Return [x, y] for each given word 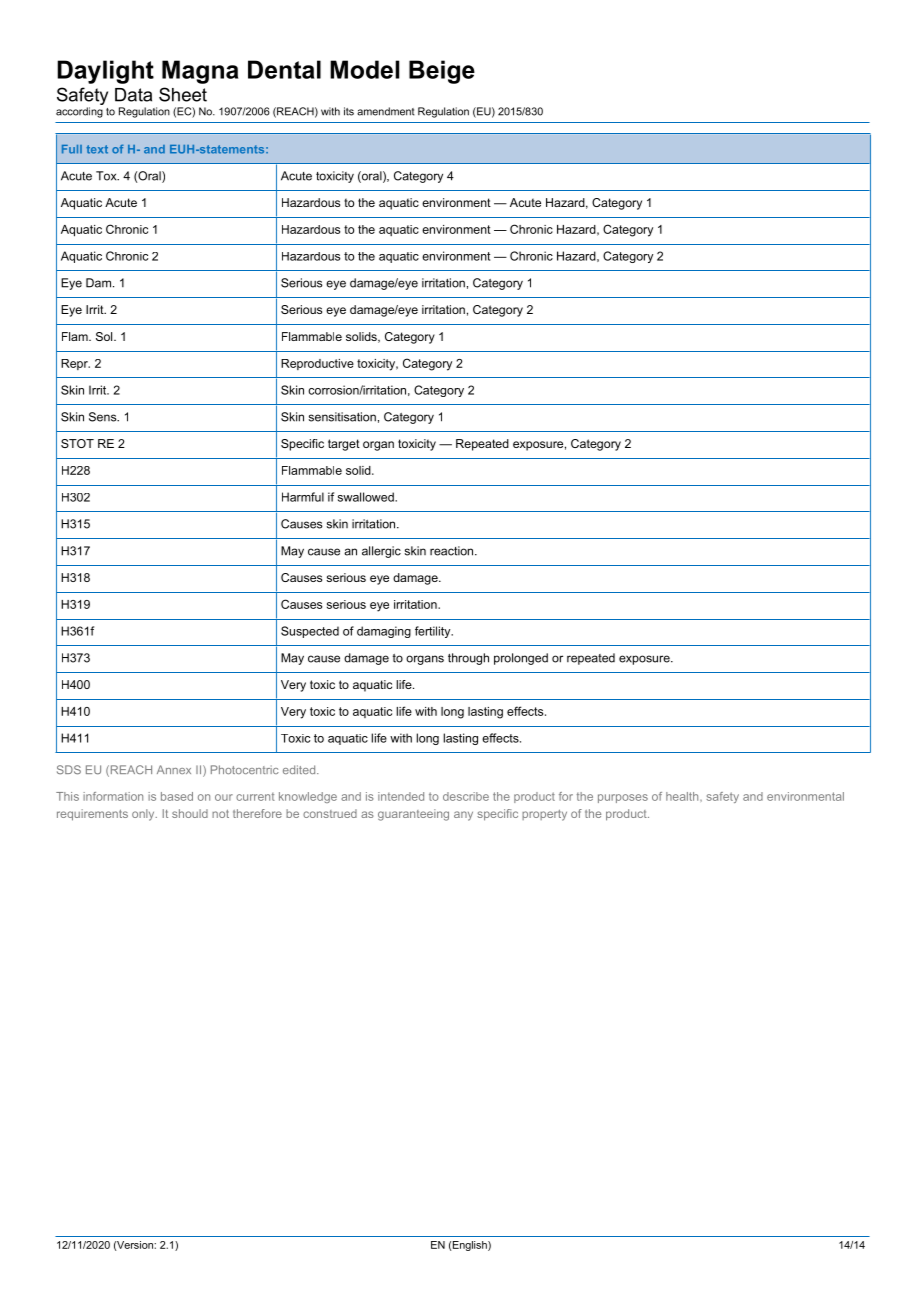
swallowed [367, 497]
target [344, 445]
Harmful [303, 497]
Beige [442, 72]
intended [401, 796]
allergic [381, 552]
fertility [434, 632]
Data [133, 95]
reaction [453, 551]
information [113, 796]
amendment [386, 111]
